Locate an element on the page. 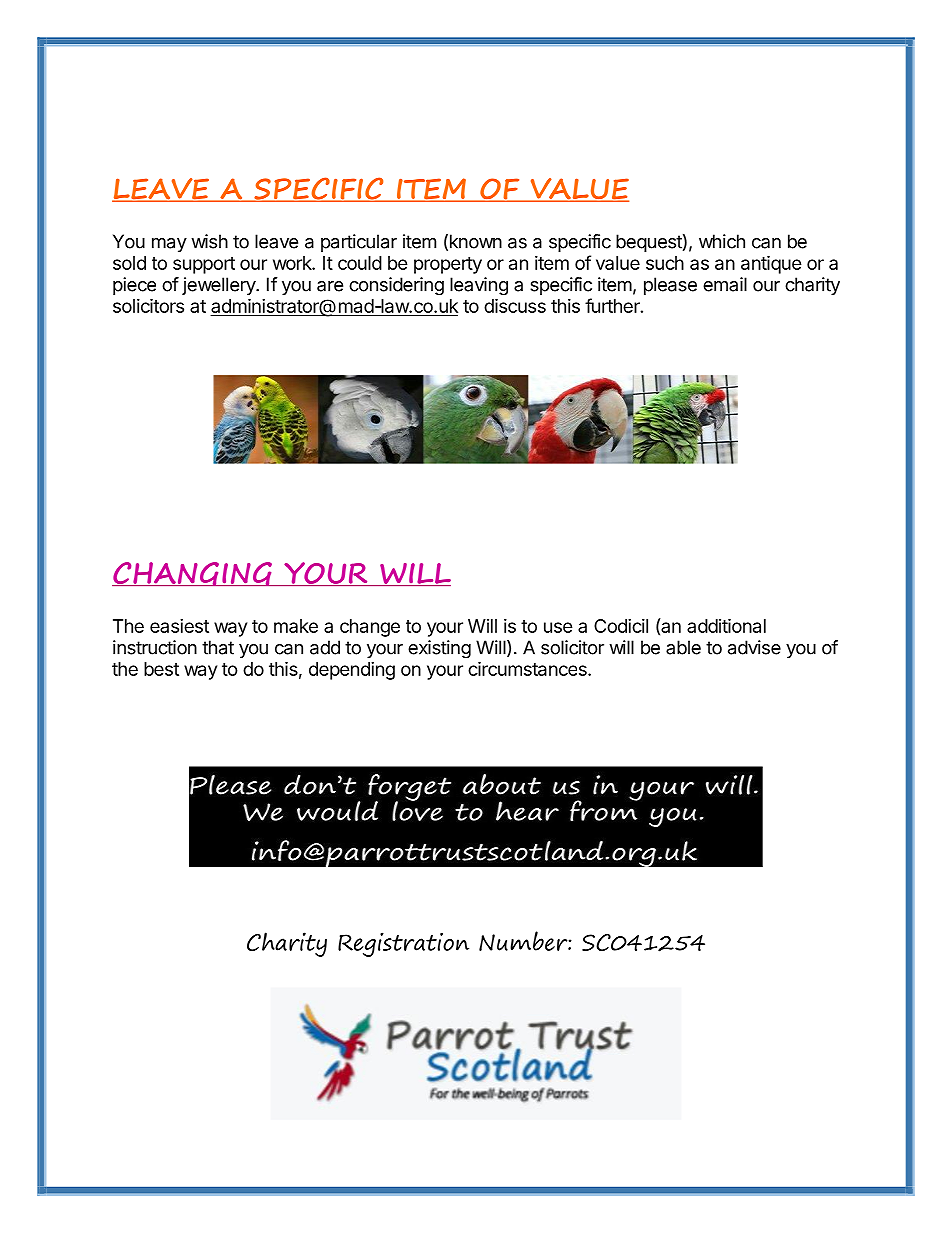 This document has width=952, height=1233. CHANGING is located at coordinates (193, 574).
